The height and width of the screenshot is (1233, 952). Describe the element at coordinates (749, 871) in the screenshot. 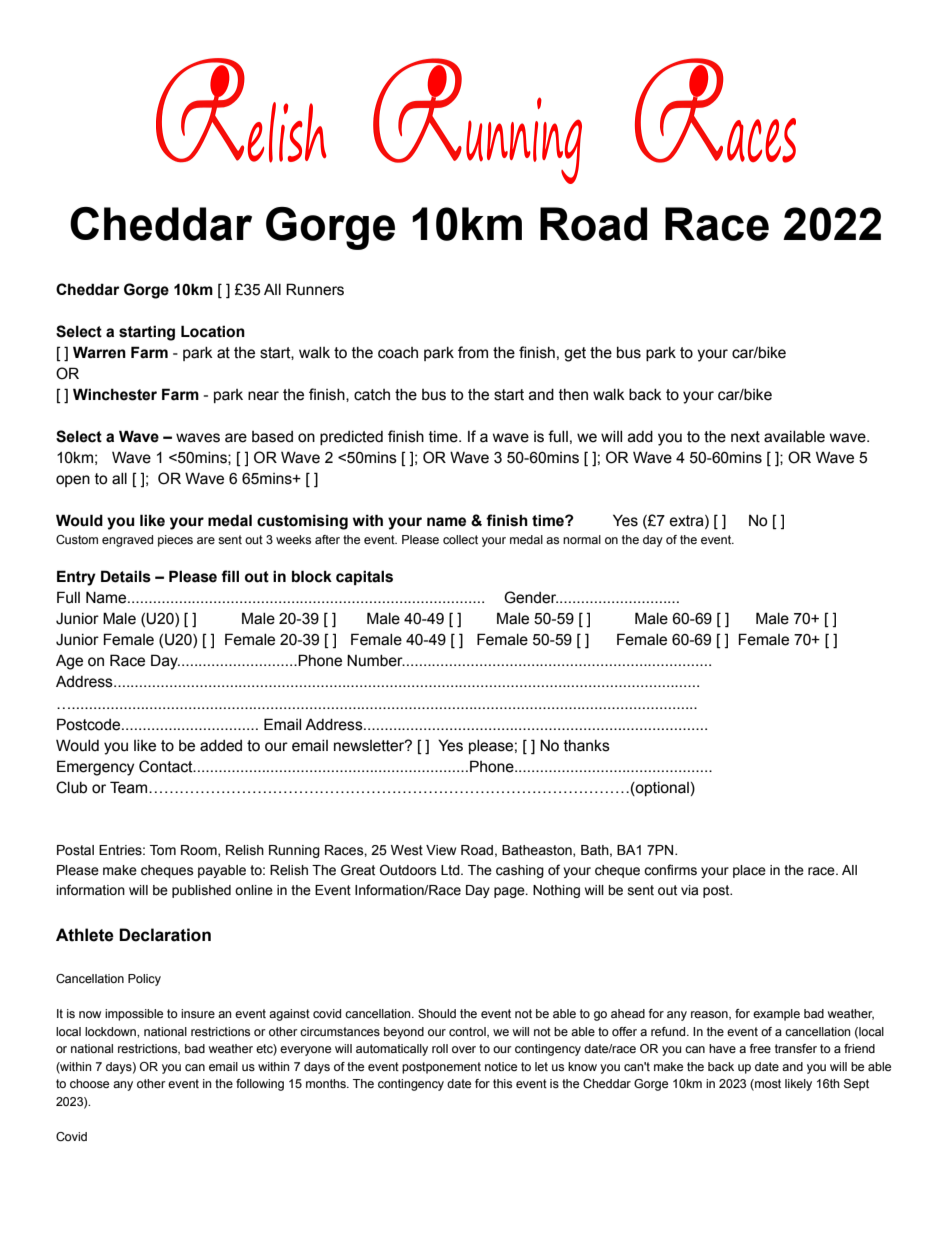

I see `place` at that location.
